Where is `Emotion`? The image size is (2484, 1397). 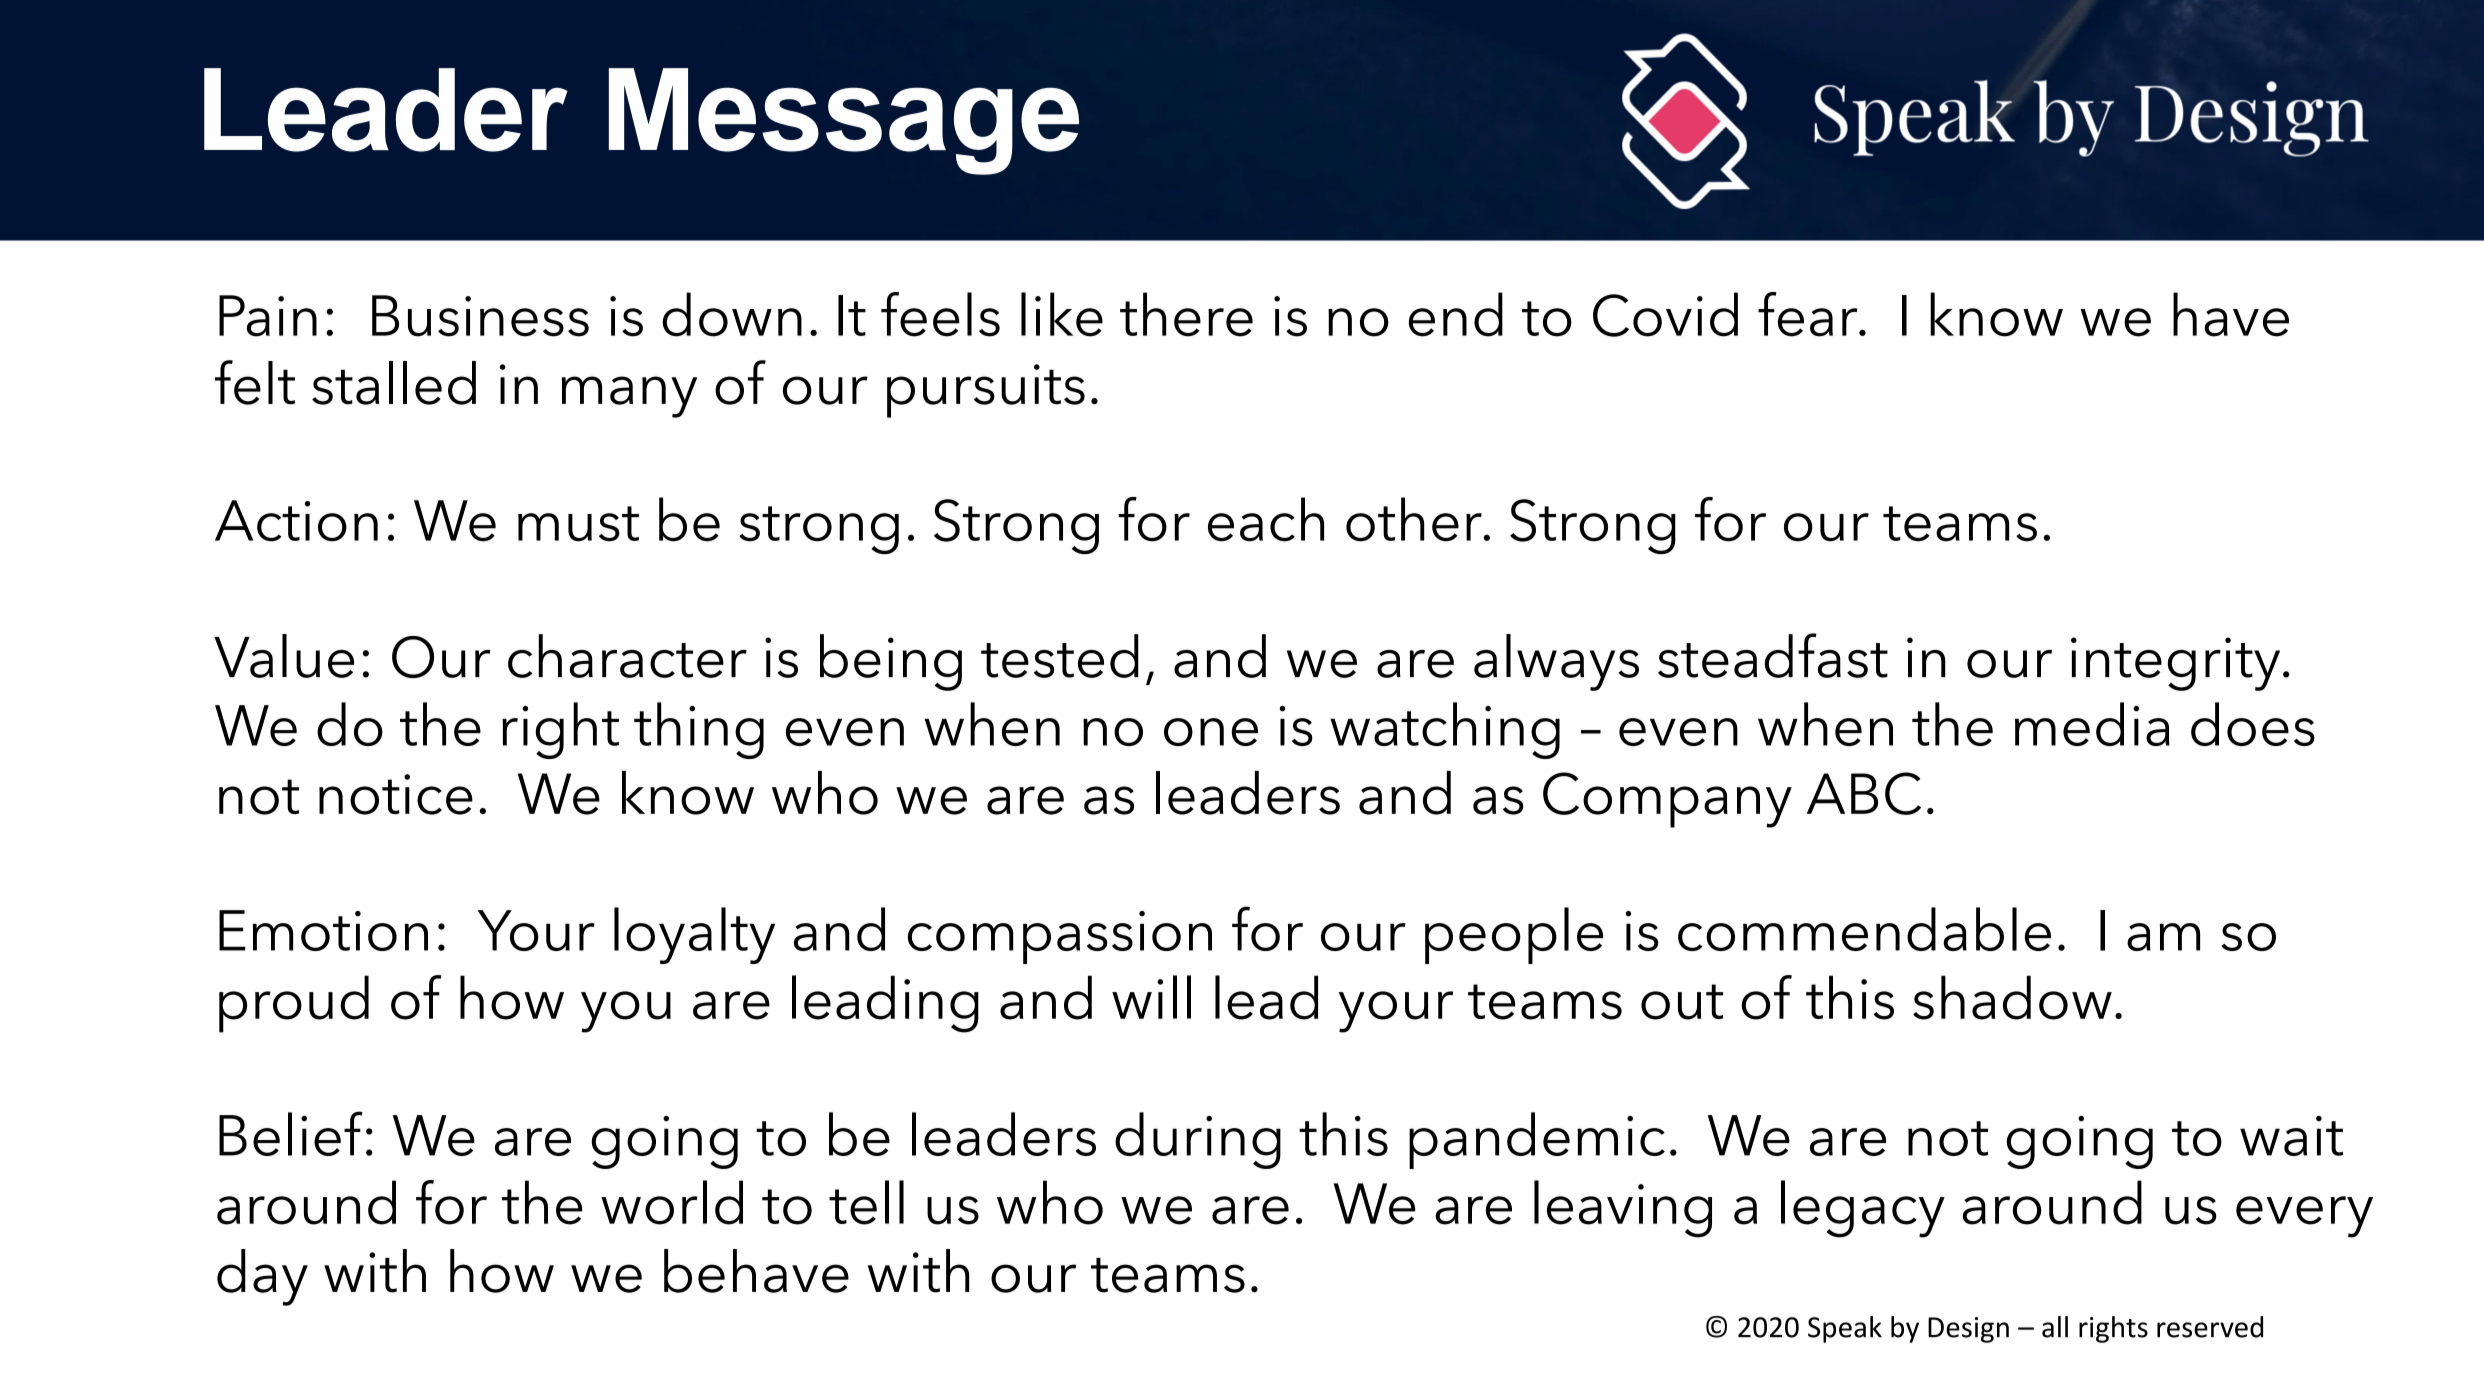
Emotion is located at coordinates (323, 930).
